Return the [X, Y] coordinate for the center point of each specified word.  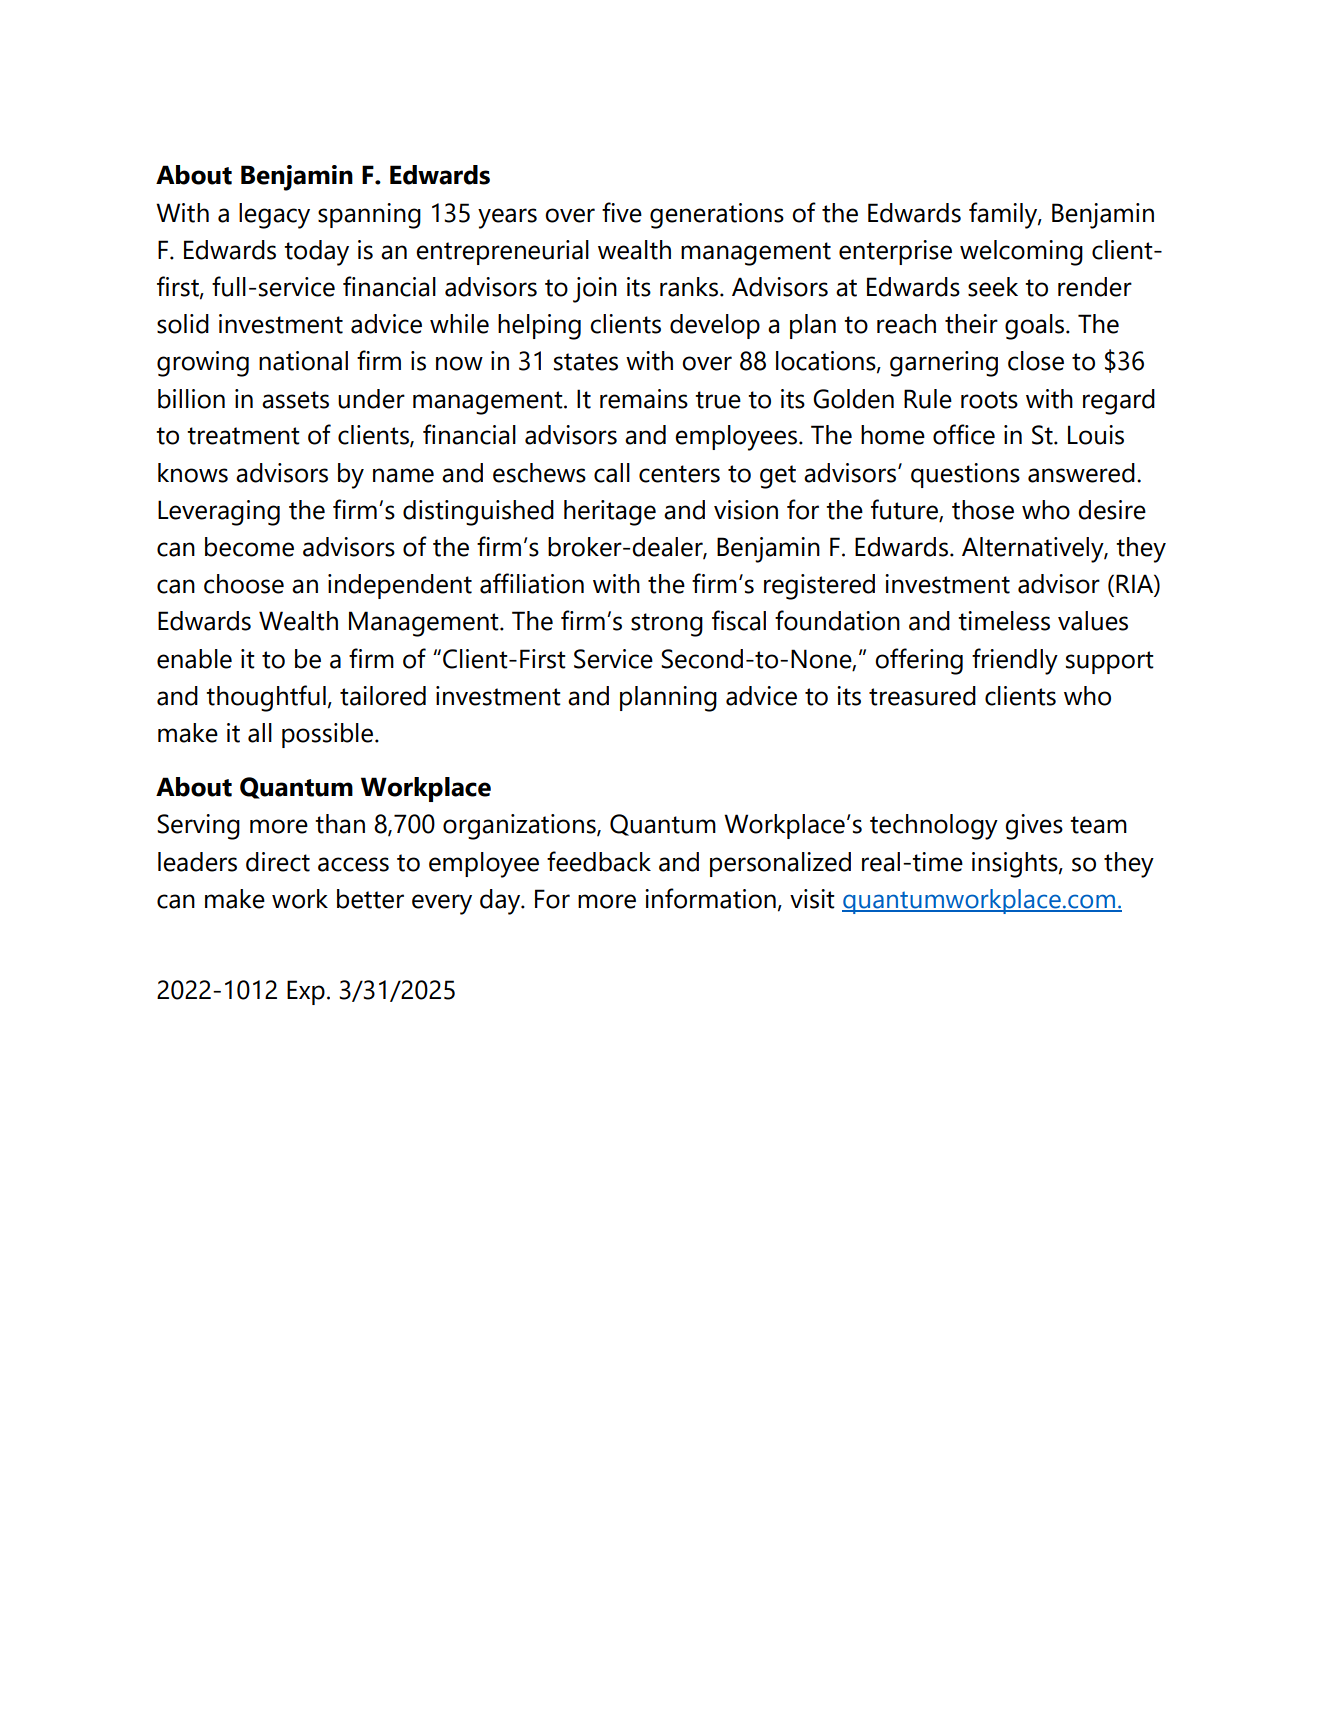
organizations [520, 827]
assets [295, 400]
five [622, 212]
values [1093, 621]
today [316, 253]
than [340, 824]
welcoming [1021, 253]
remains [644, 399]
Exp [306, 992]
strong [667, 625]
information [710, 898]
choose [244, 584]
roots [989, 400]
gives [1034, 827]
